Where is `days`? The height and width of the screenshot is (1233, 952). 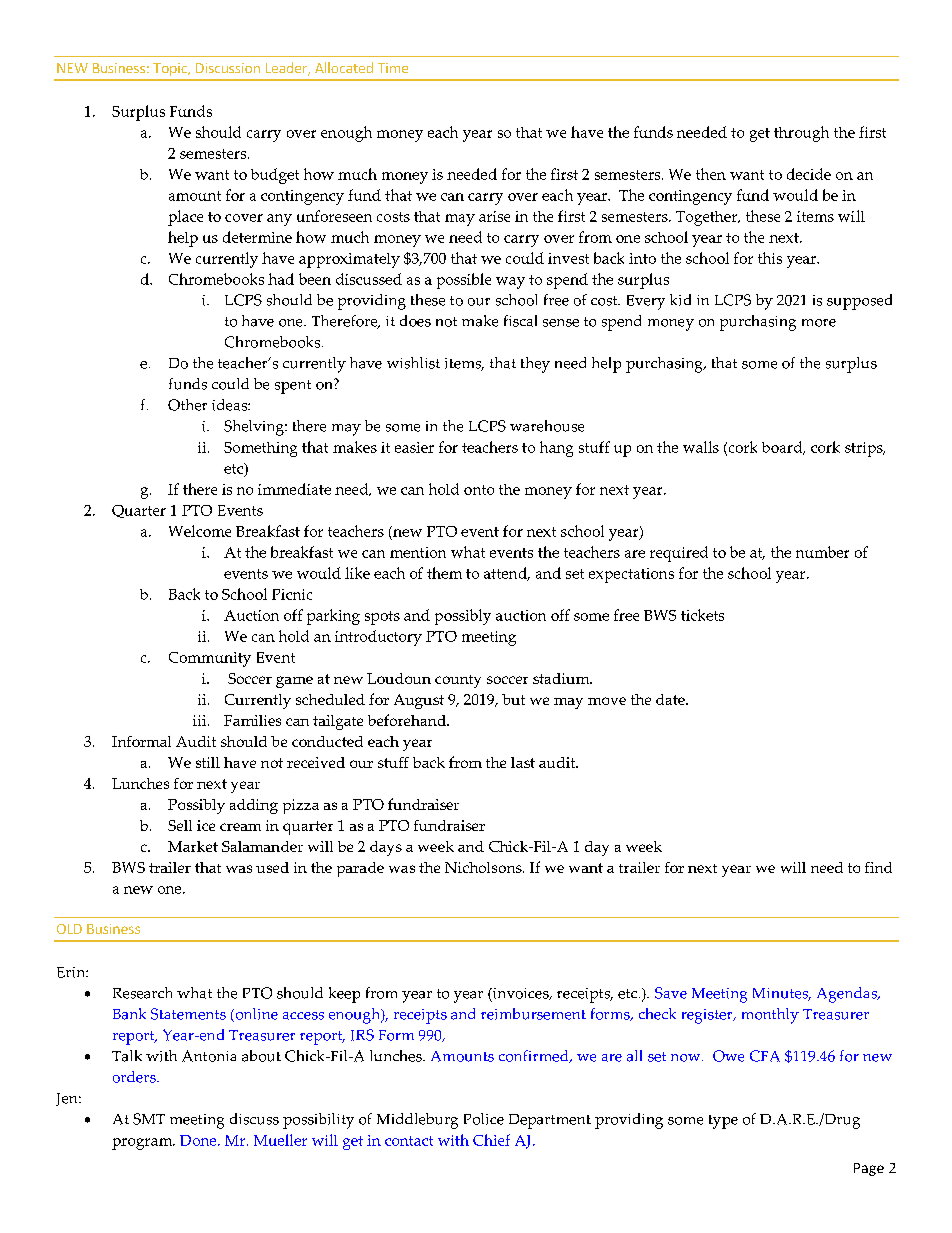
days is located at coordinates (386, 848).
